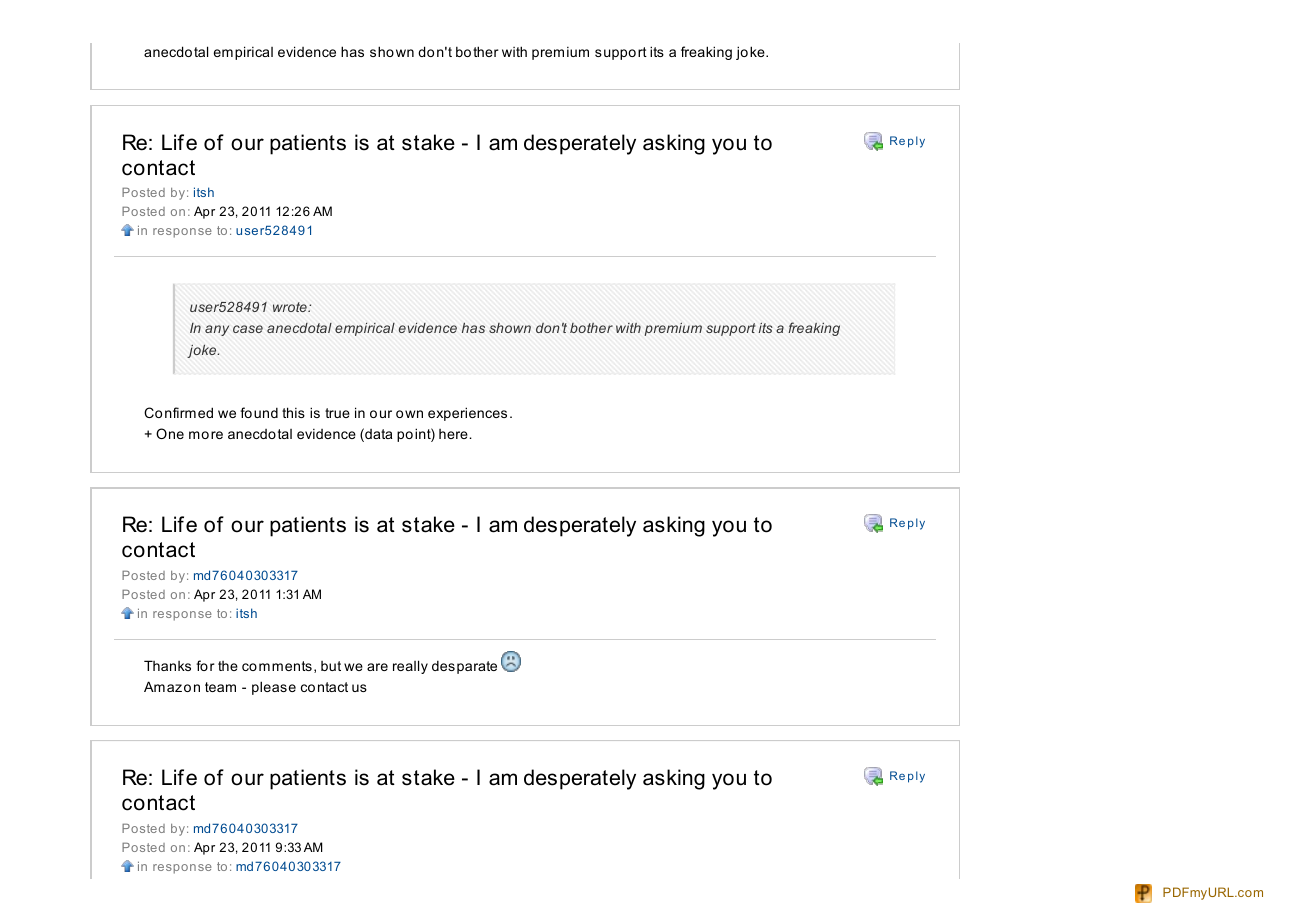  What do you see at coordinates (220, 687) in the screenshot?
I see `team` at bounding box center [220, 687].
